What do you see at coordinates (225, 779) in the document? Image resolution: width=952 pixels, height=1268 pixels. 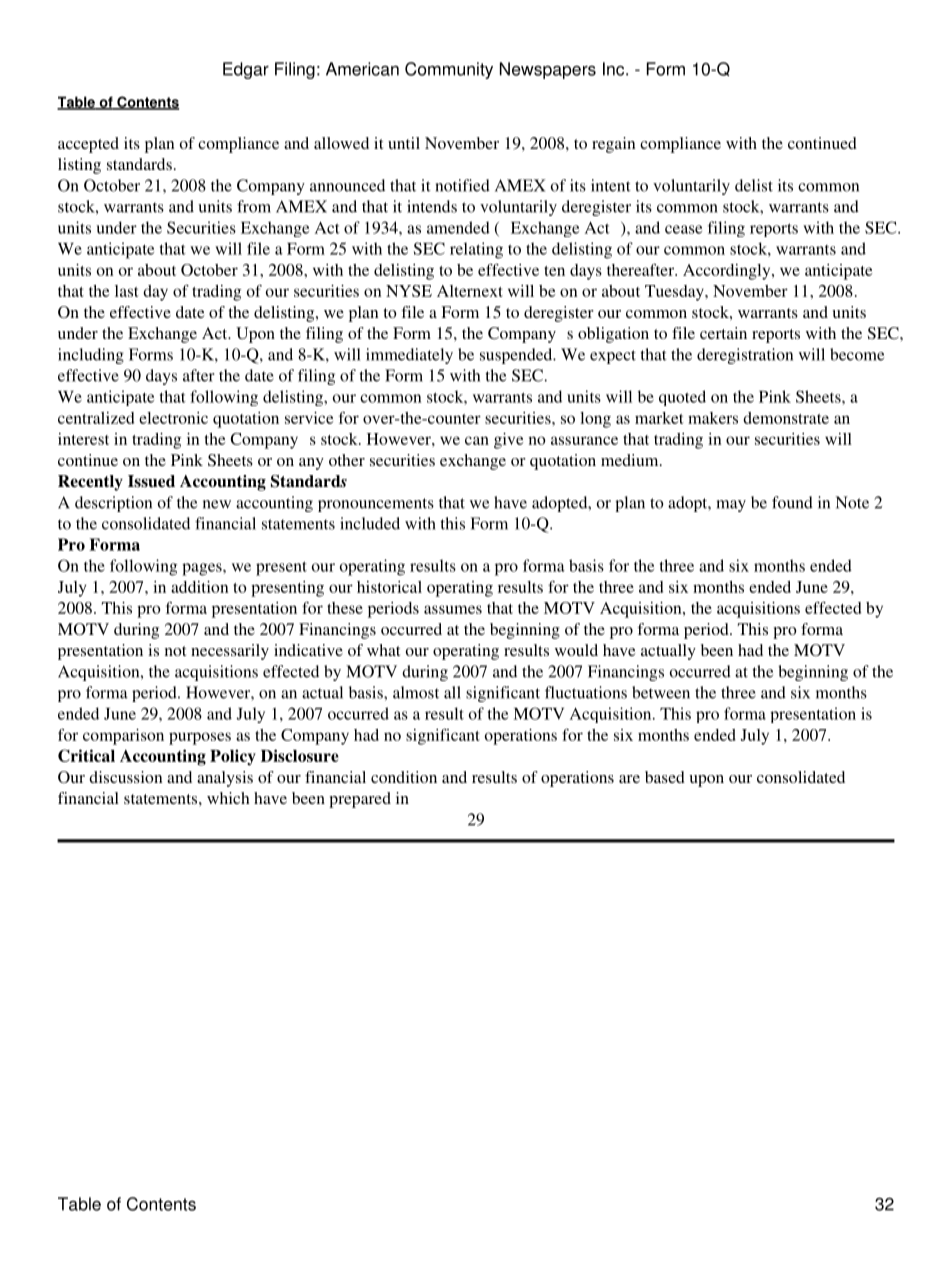 I see `analysis` at bounding box center [225, 779].
